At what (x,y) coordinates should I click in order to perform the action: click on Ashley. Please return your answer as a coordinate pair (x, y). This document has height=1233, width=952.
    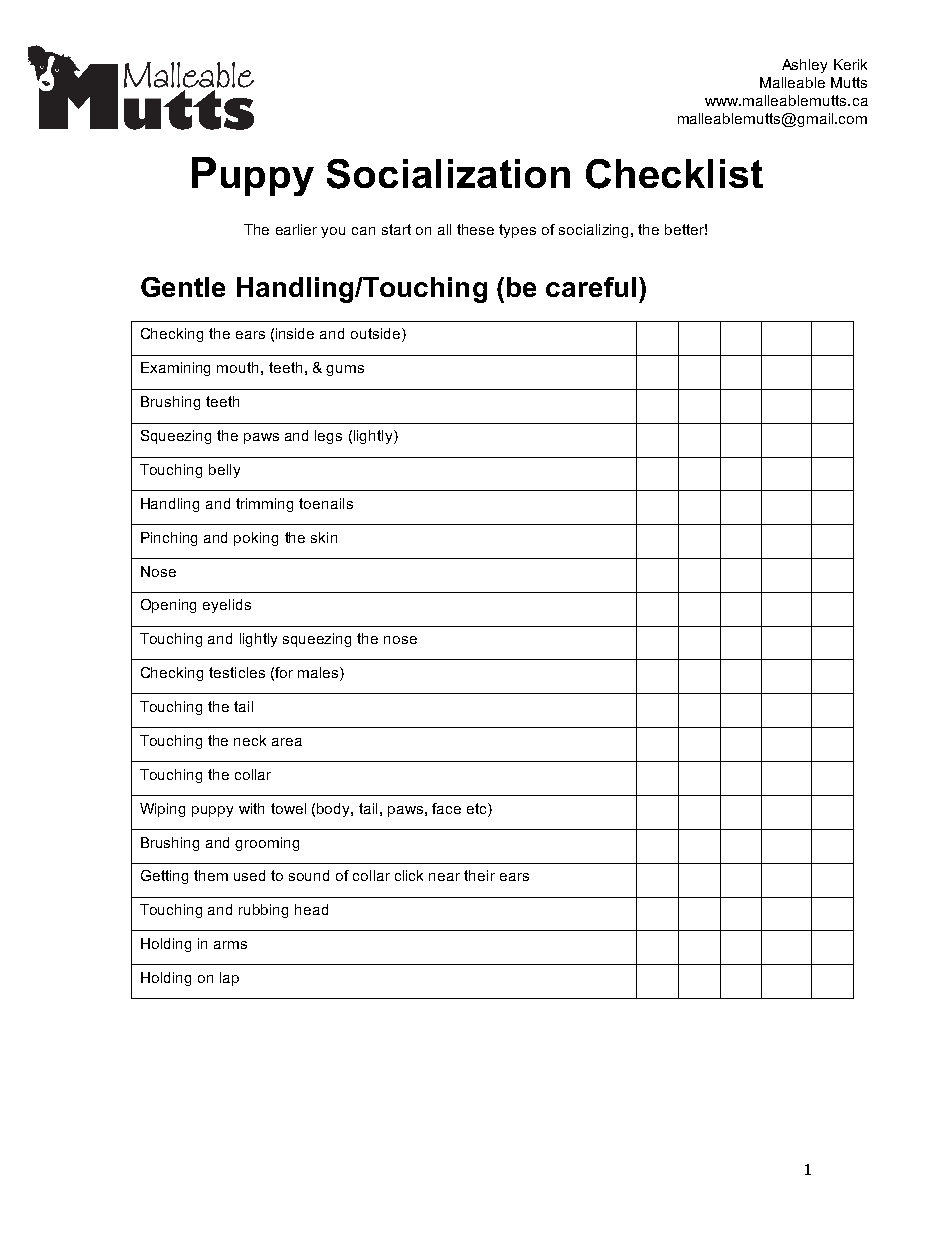
    Looking at the image, I should click on (804, 66).
